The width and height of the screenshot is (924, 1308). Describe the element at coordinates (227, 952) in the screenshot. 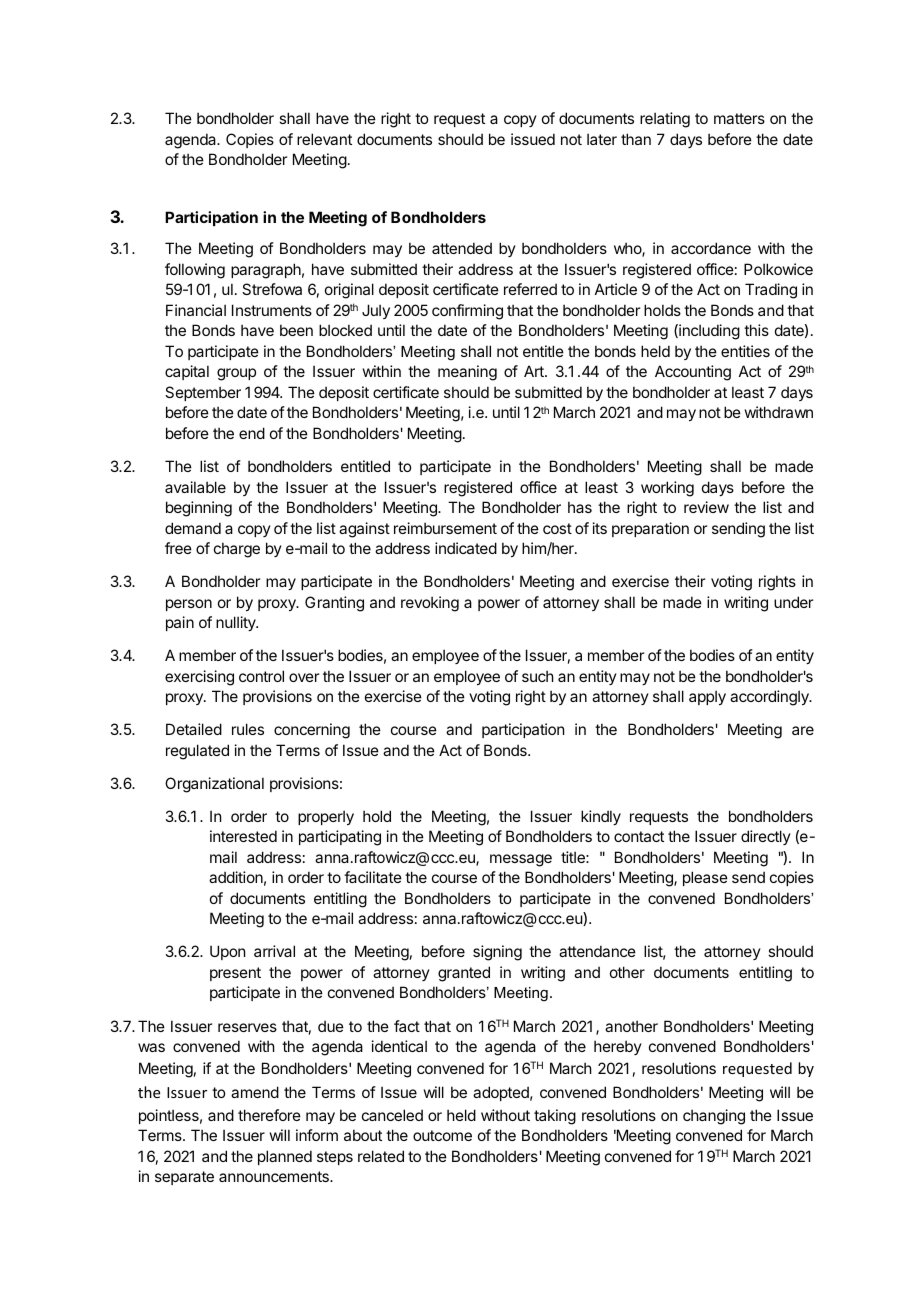

I see `Upon` at that location.
